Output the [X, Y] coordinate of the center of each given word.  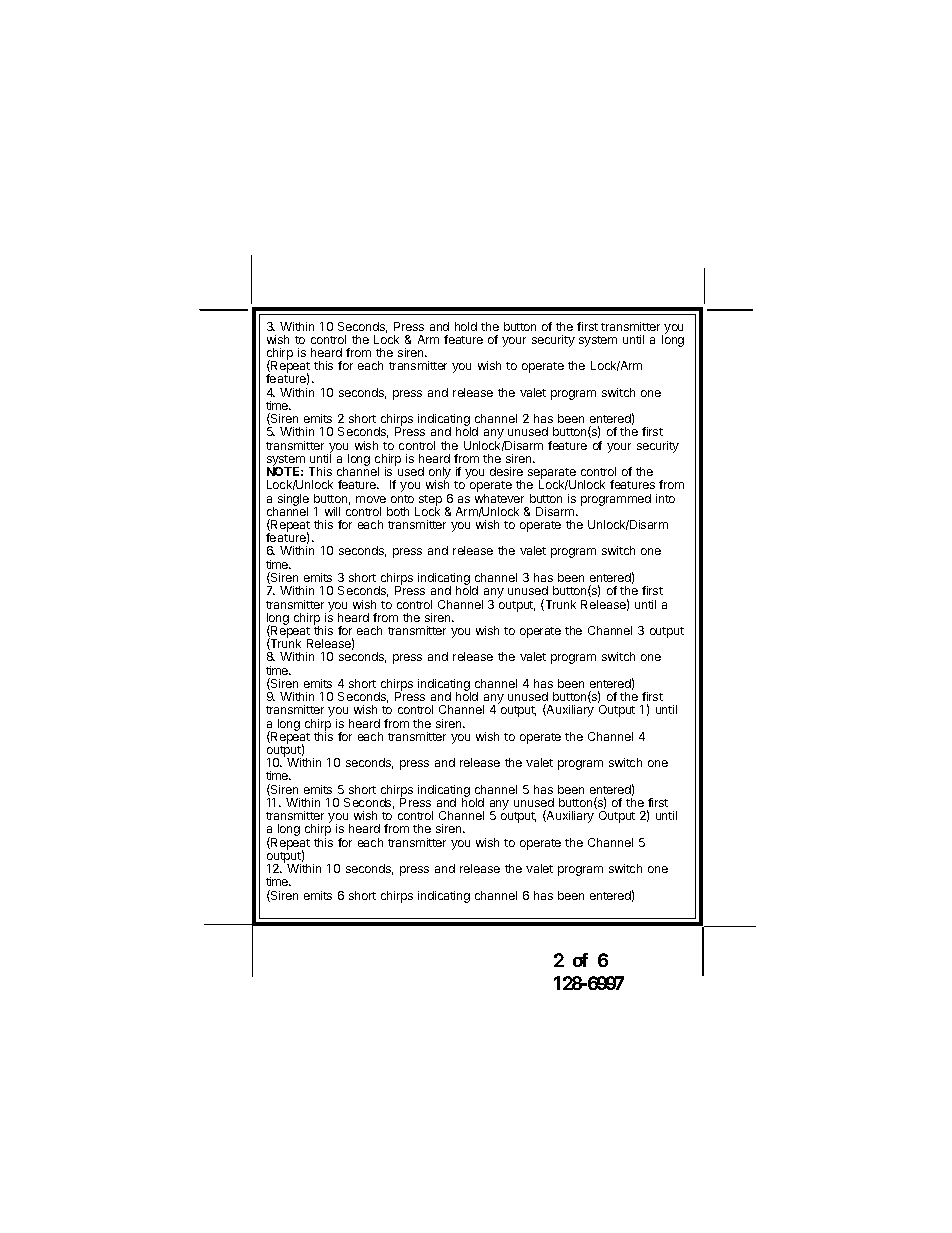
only [440, 474]
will [332, 511]
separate [552, 475]
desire [506, 471]
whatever [499, 498]
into [665, 498]
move [371, 499]
